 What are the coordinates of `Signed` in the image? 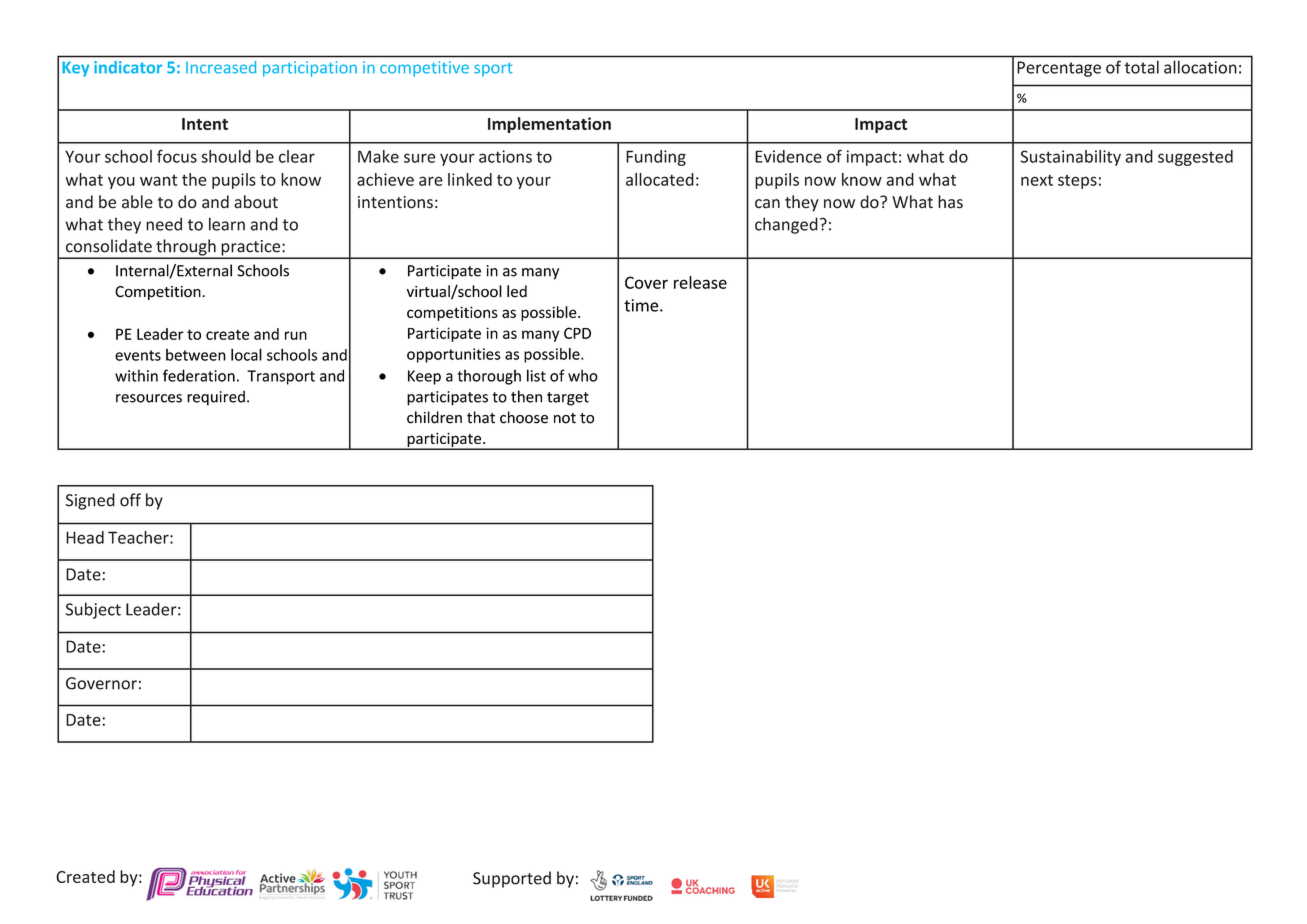 It's located at (90, 501).
